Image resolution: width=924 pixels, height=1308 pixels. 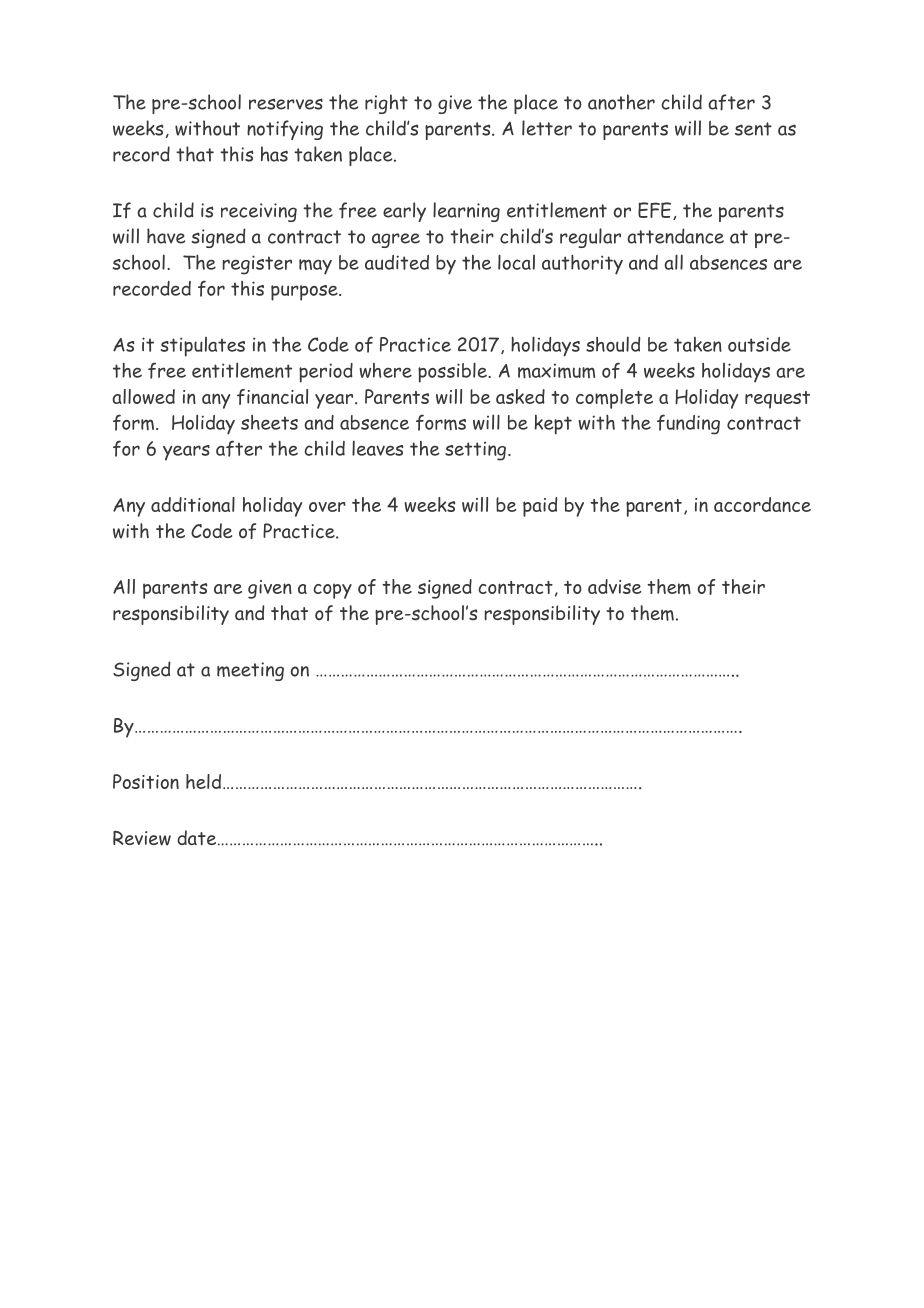 What do you see at coordinates (762, 504) in the image?
I see `accordance` at bounding box center [762, 504].
